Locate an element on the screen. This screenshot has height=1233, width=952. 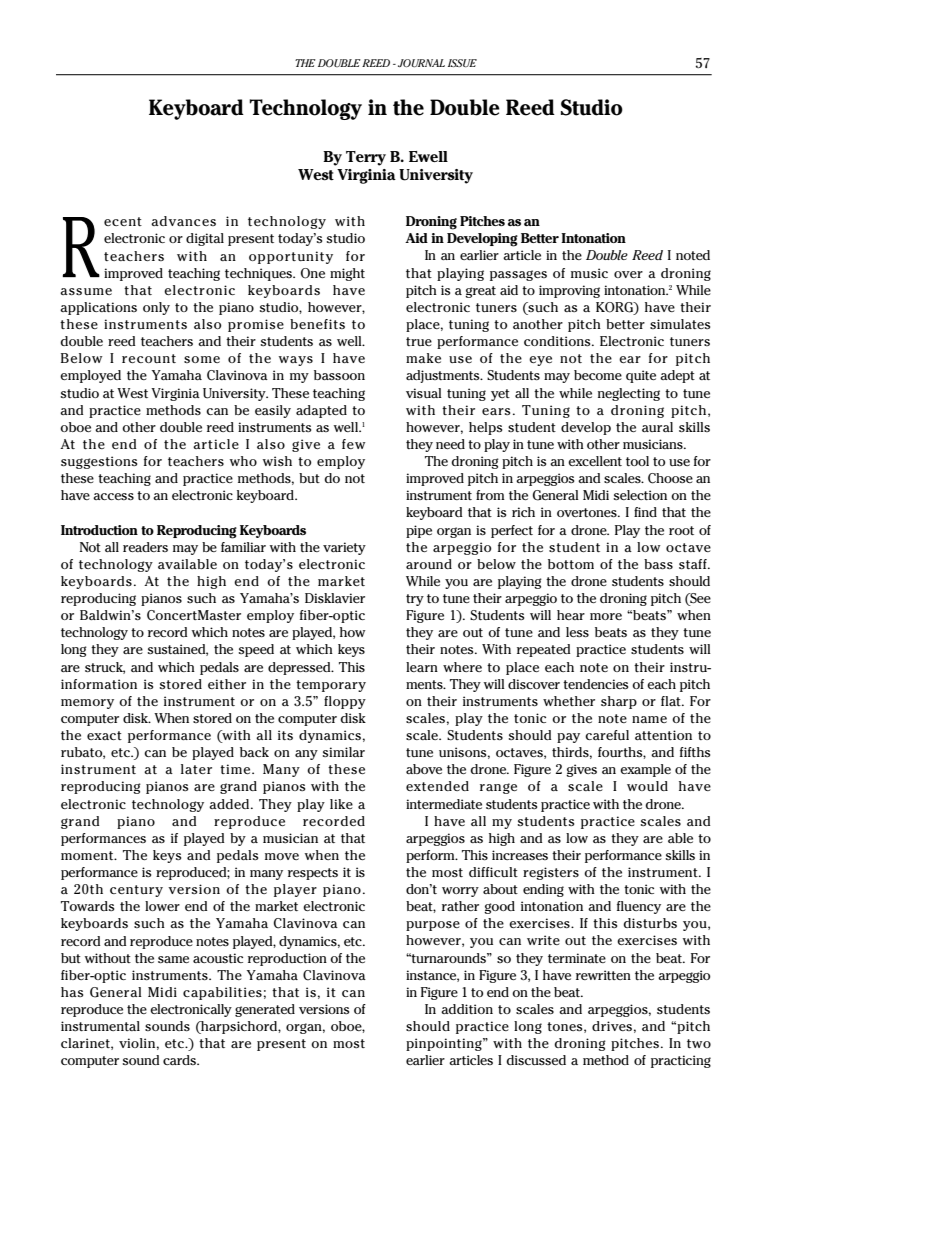
suggestions is located at coordinates (99, 462).
